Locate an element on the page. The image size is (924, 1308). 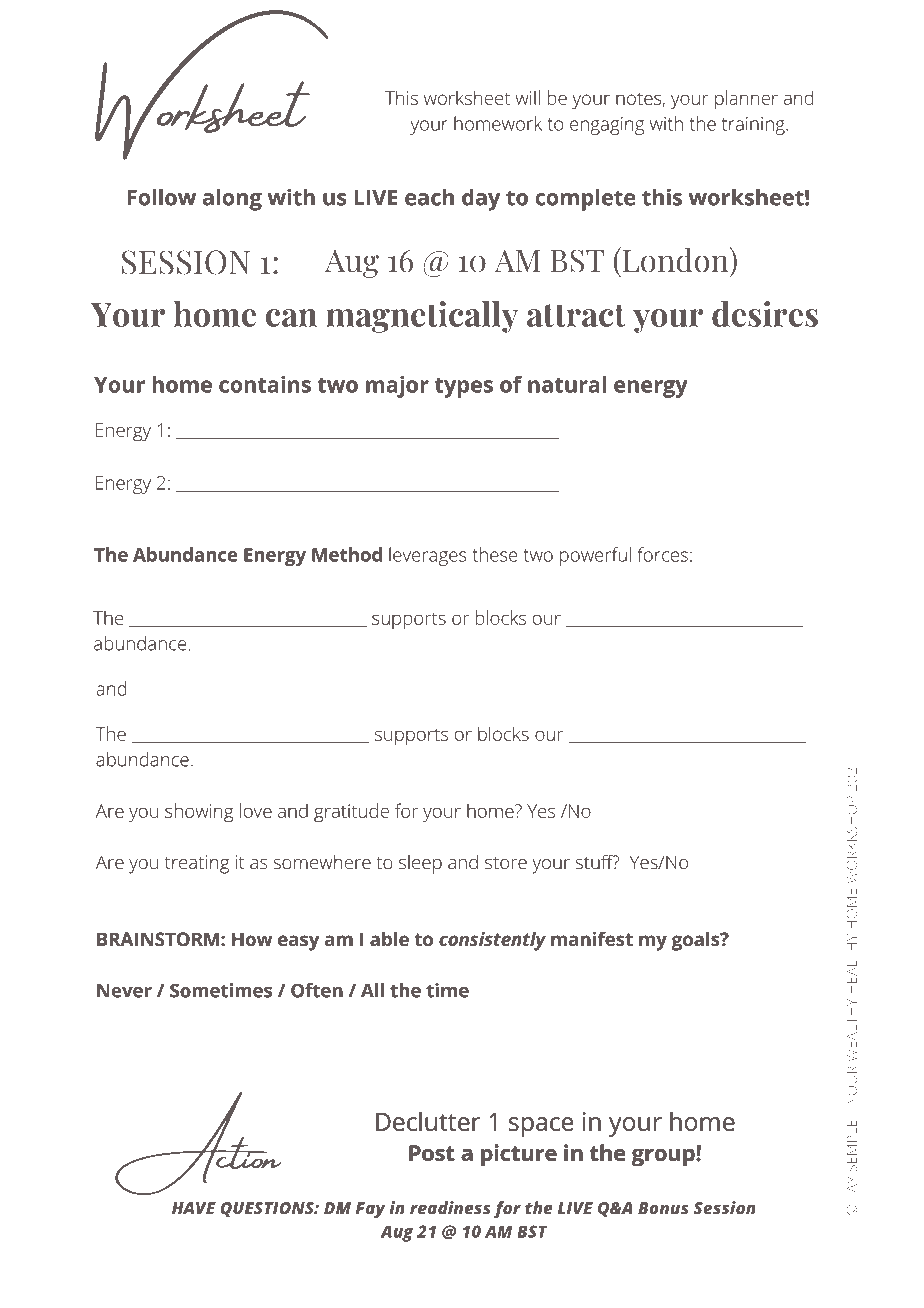
HAVE is located at coordinates (194, 1208).
